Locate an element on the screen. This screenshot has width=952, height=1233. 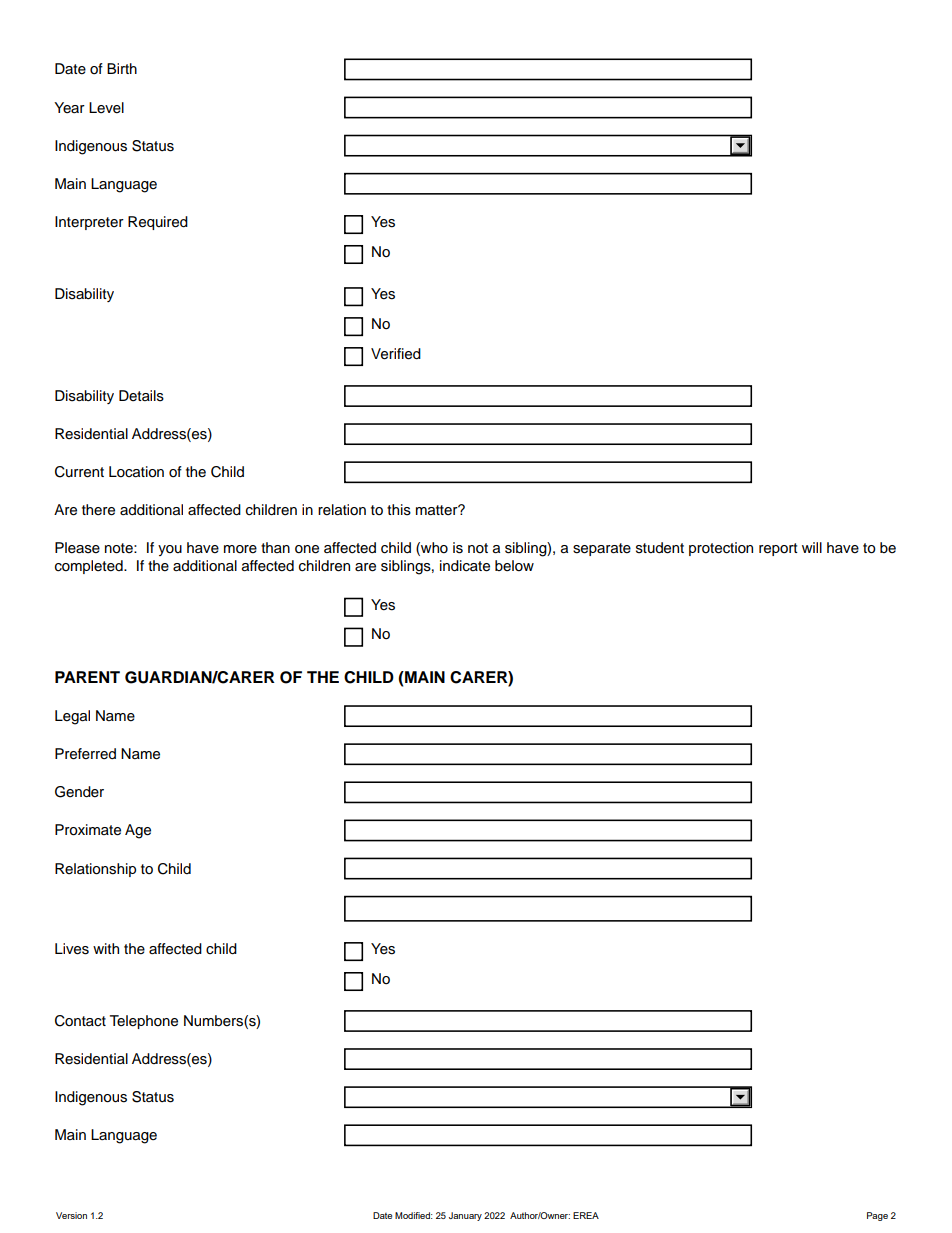
indicate is located at coordinates (465, 566).
